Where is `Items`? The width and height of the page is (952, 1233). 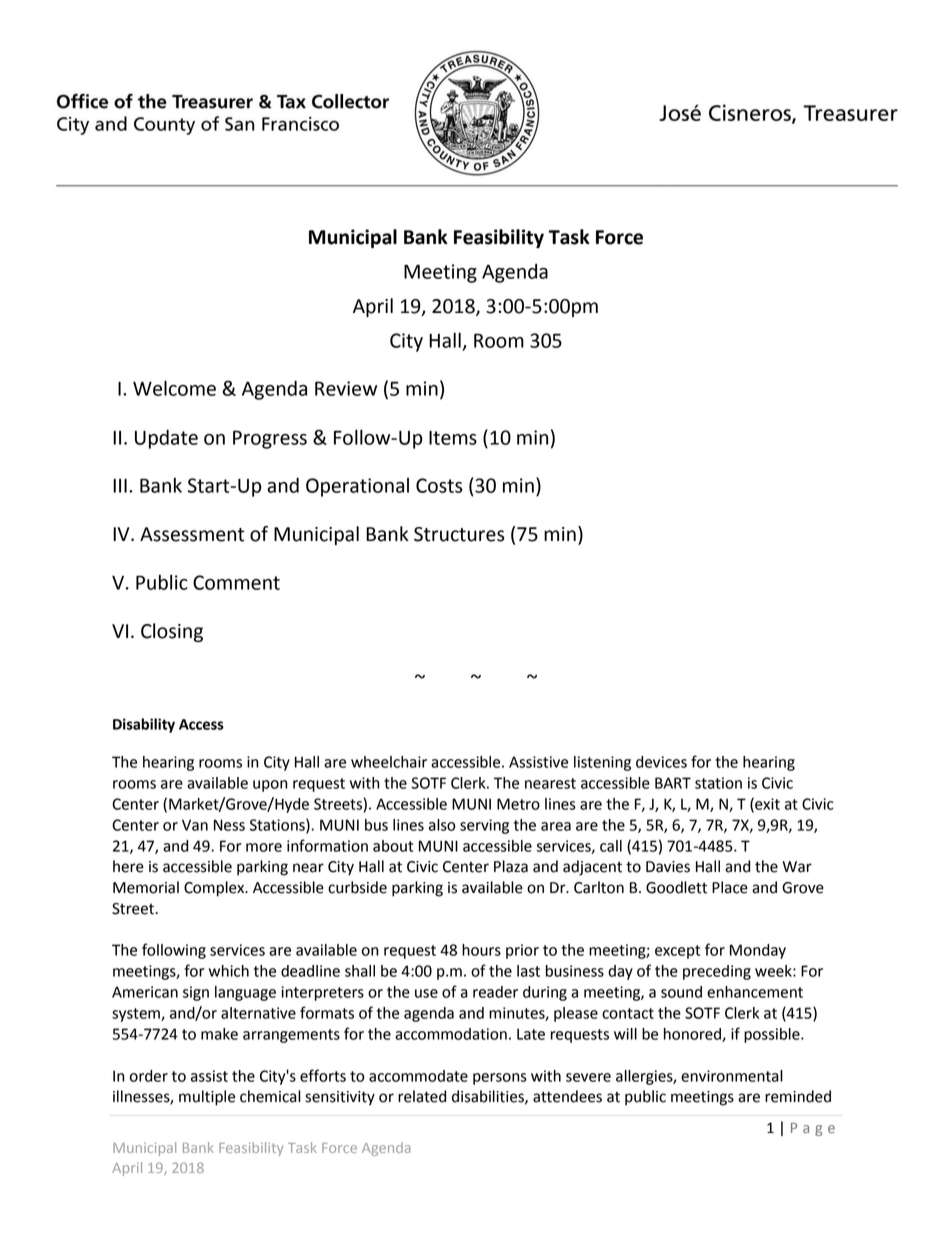 Items is located at coordinates (453, 437).
